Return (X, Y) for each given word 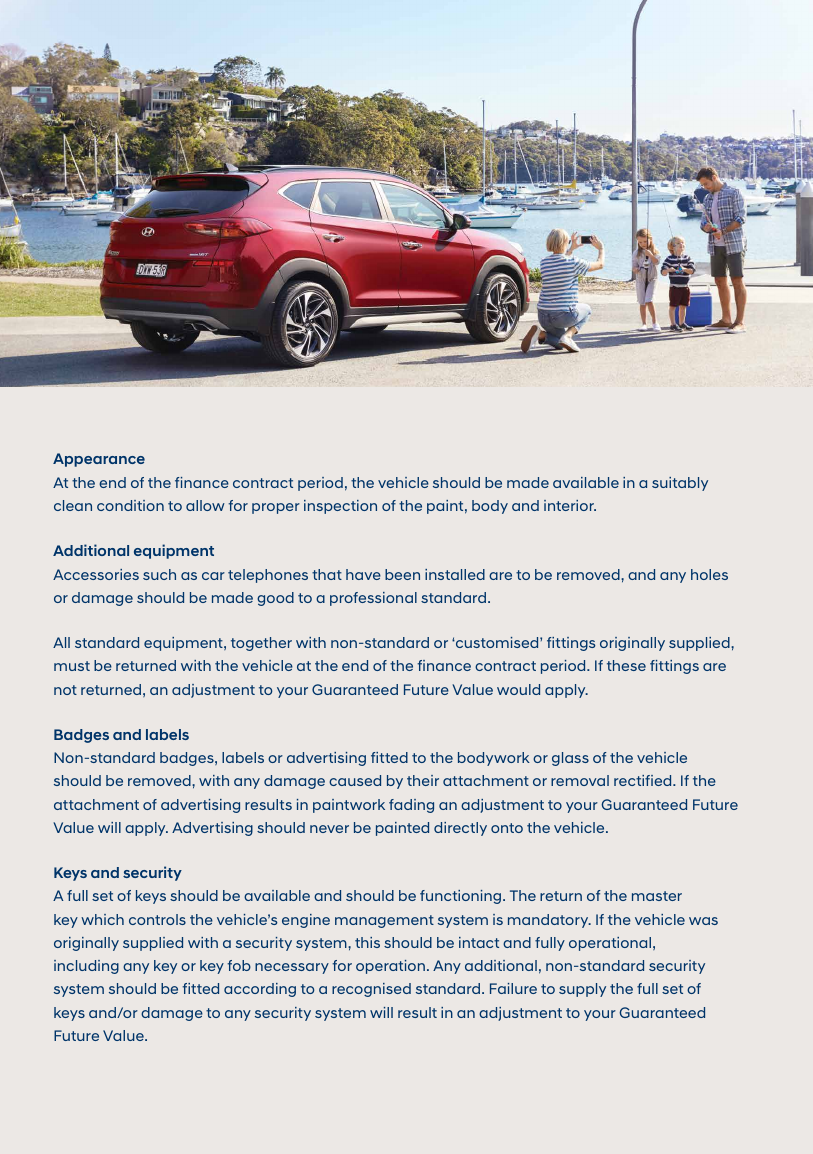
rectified (644, 780)
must (72, 666)
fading (411, 806)
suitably (680, 484)
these (626, 665)
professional (373, 599)
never (329, 829)
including (86, 967)
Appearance (99, 460)
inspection (340, 507)
